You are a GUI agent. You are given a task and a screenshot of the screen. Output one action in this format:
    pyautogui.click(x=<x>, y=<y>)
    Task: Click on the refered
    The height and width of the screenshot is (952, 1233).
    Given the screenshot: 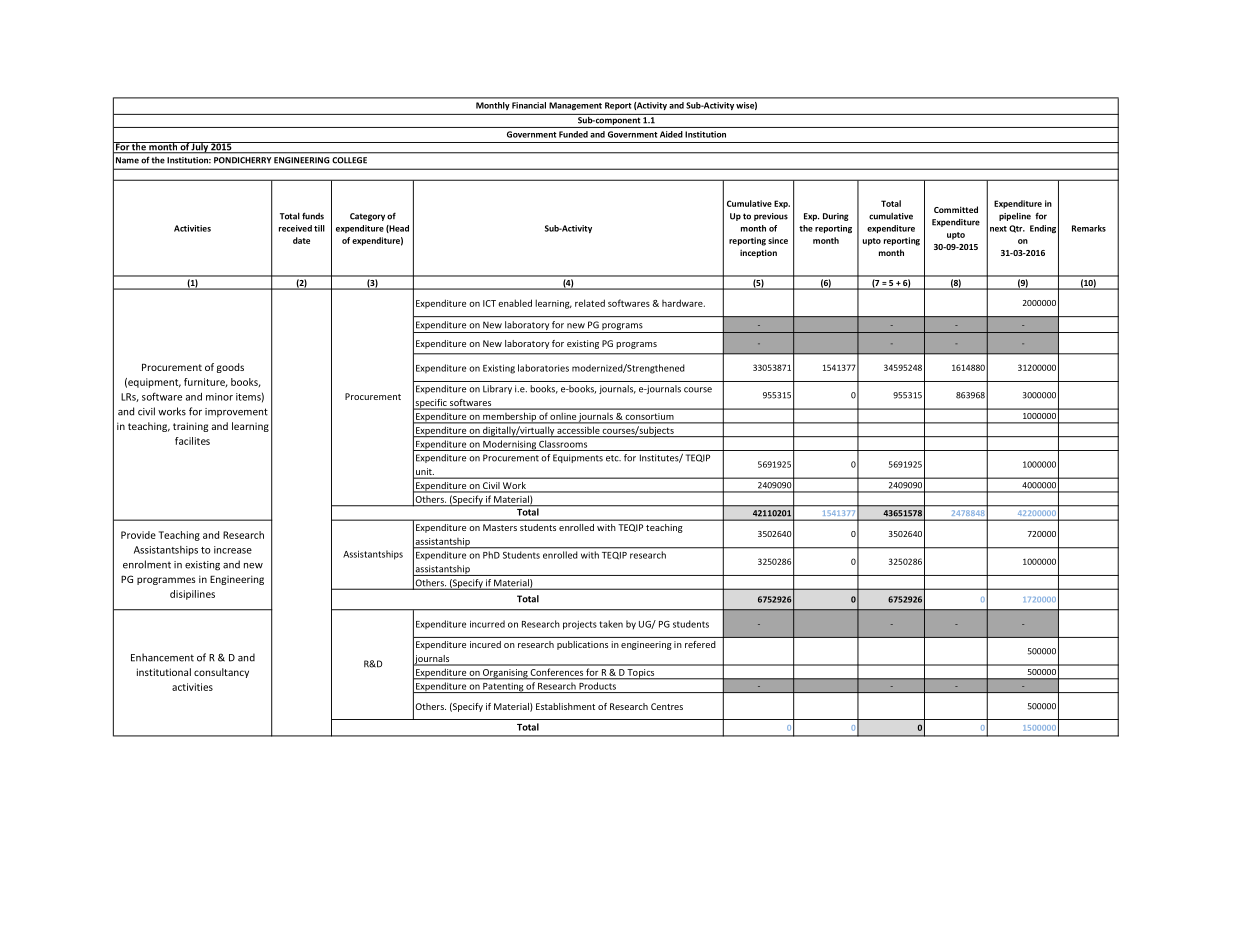 What is the action you would take?
    pyautogui.click(x=700, y=644)
